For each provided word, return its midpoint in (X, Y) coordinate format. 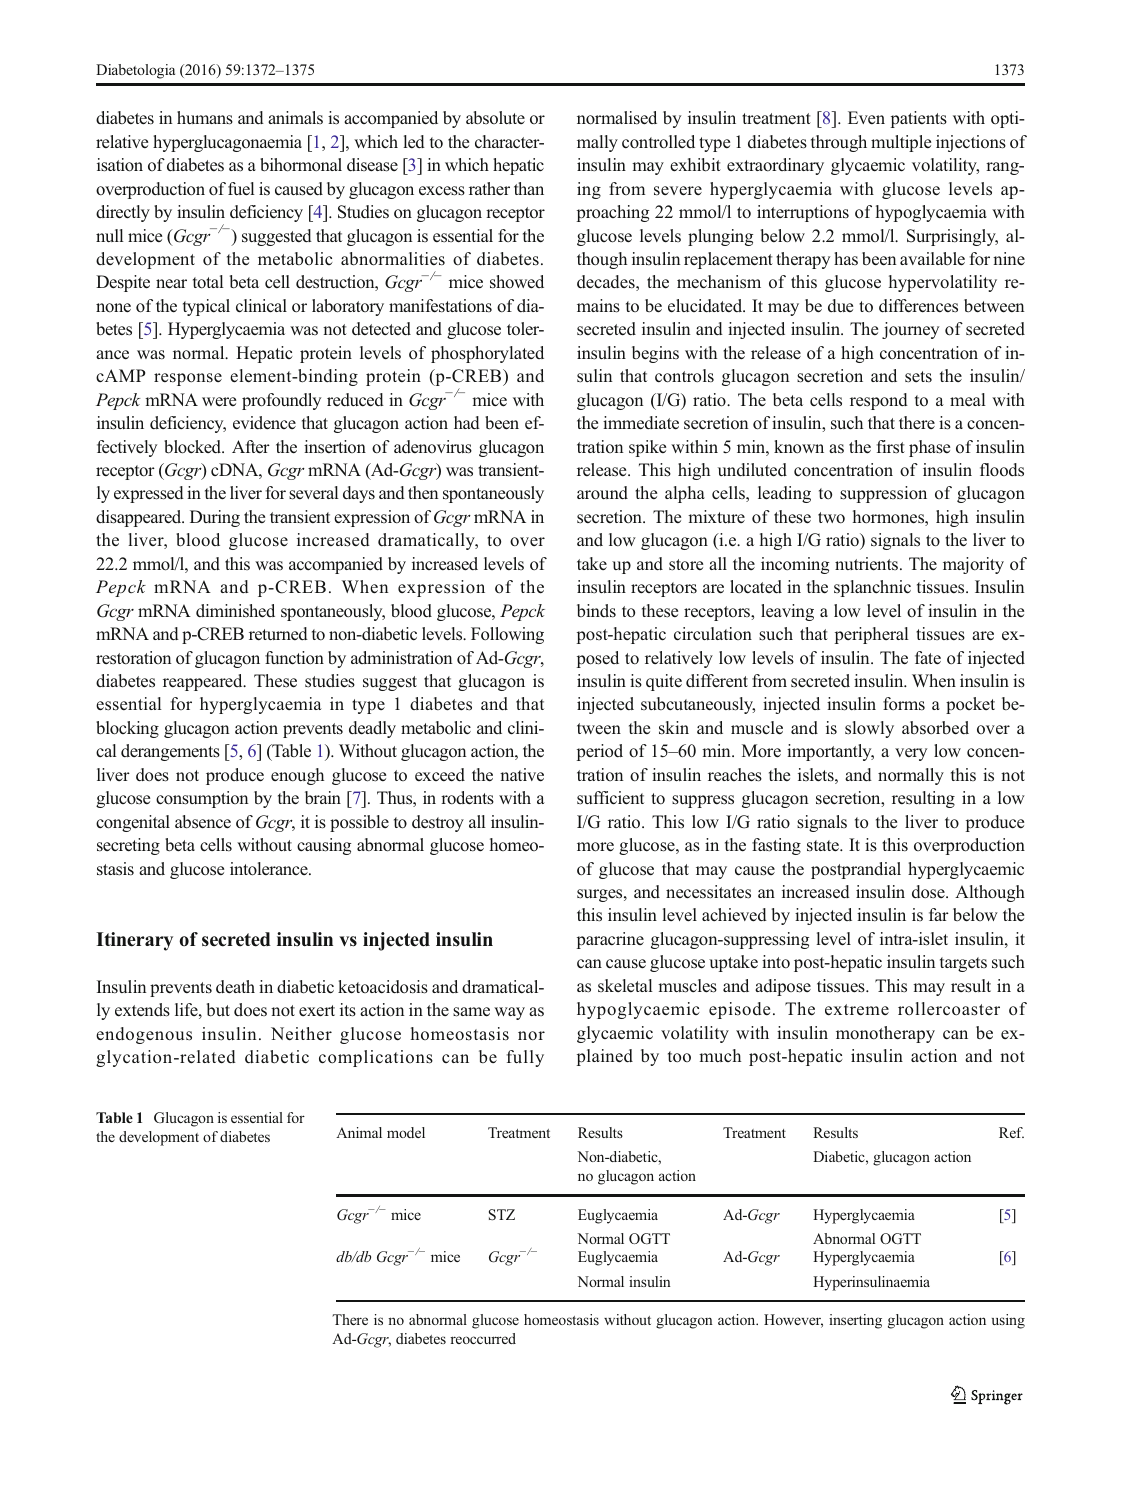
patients (919, 119)
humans (205, 118)
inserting (855, 1321)
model (406, 1132)
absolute (495, 118)
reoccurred (483, 1338)
